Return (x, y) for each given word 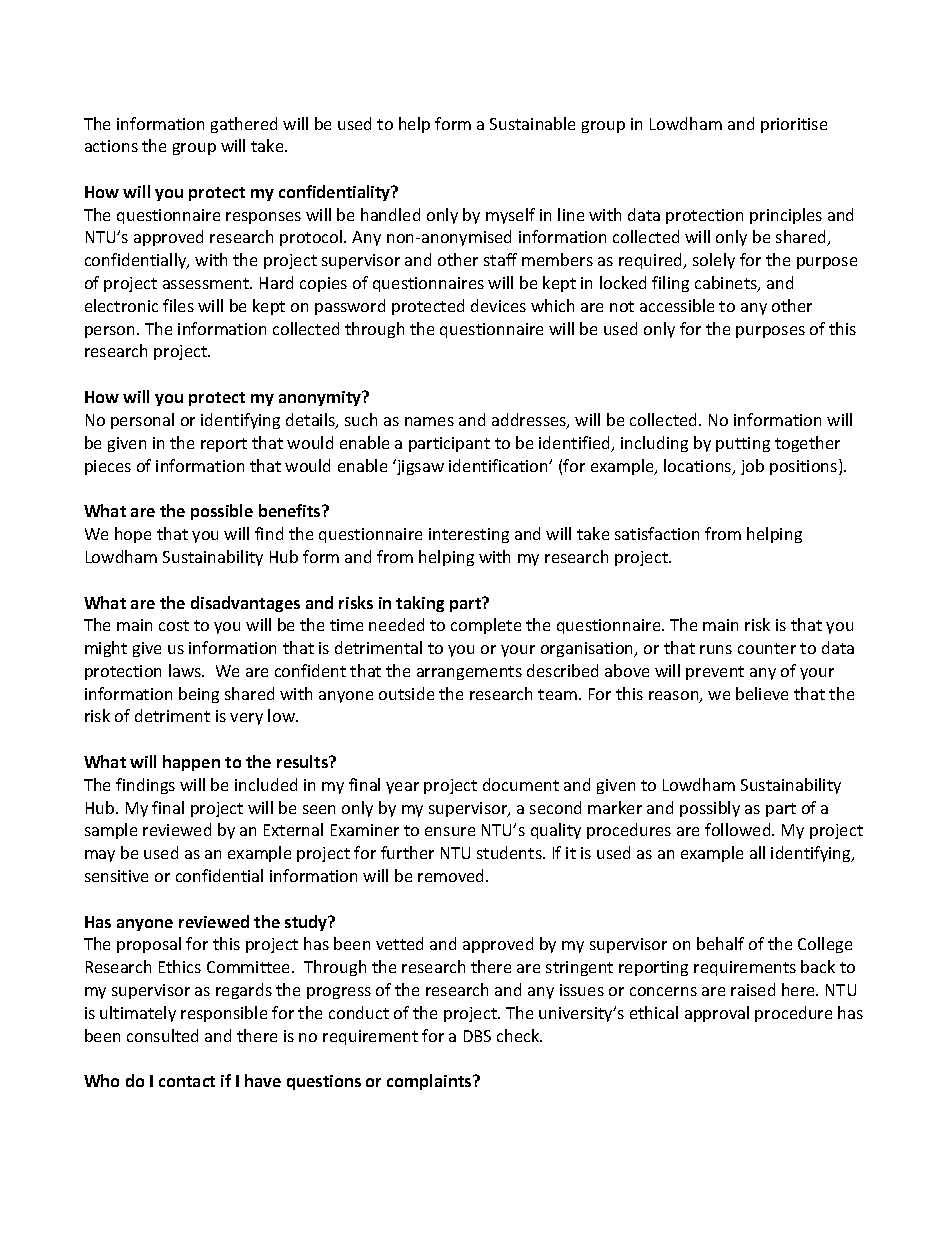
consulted (162, 1035)
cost (174, 625)
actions (111, 146)
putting (743, 444)
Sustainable (532, 123)
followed (739, 829)
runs (716, 649)
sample (111, 831)
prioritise (794, 125)
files (178, 305)
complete (486, 626)
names (429, 421)
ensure (450, 831)
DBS (477, 1036)
